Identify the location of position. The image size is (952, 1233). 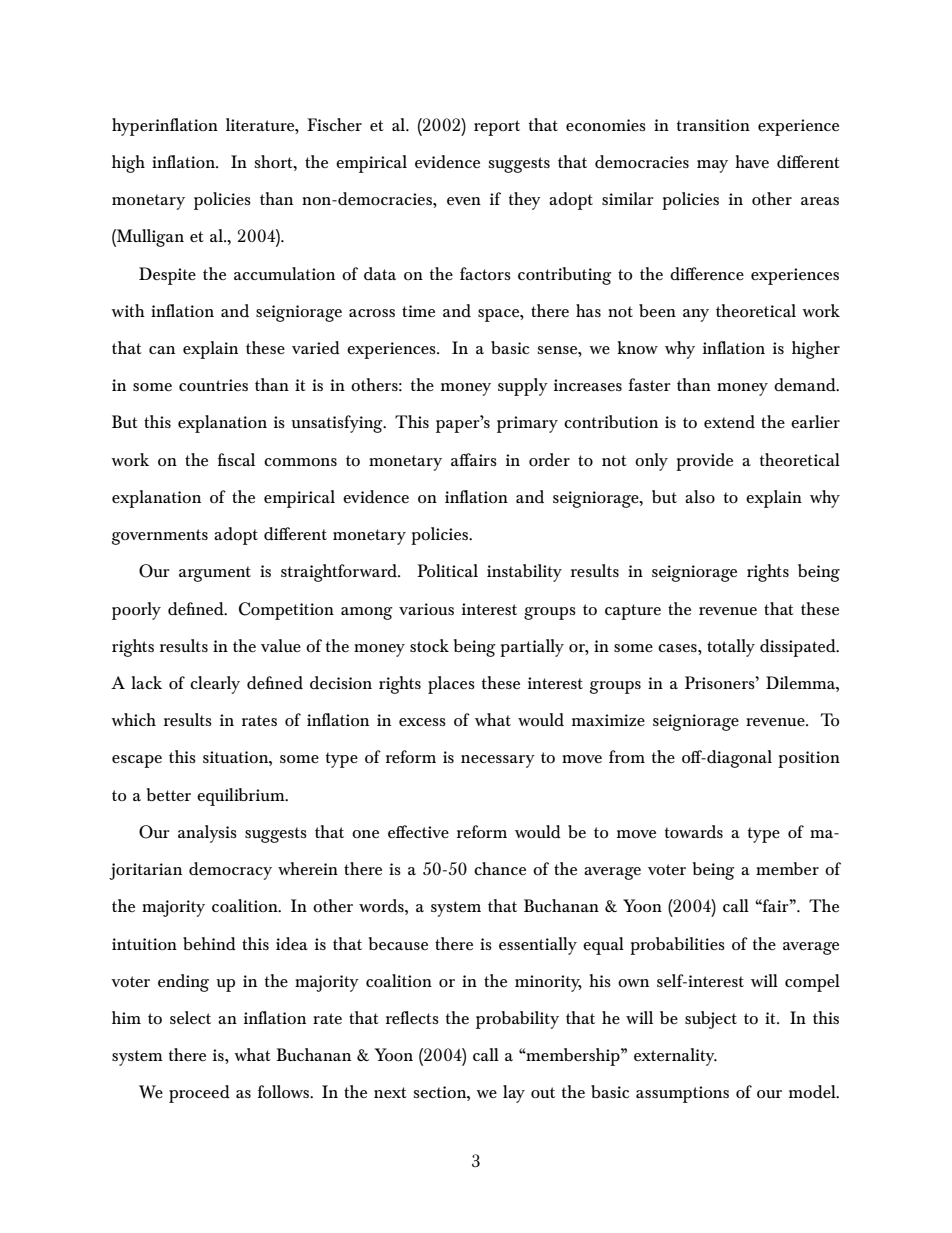
(809, 759).
